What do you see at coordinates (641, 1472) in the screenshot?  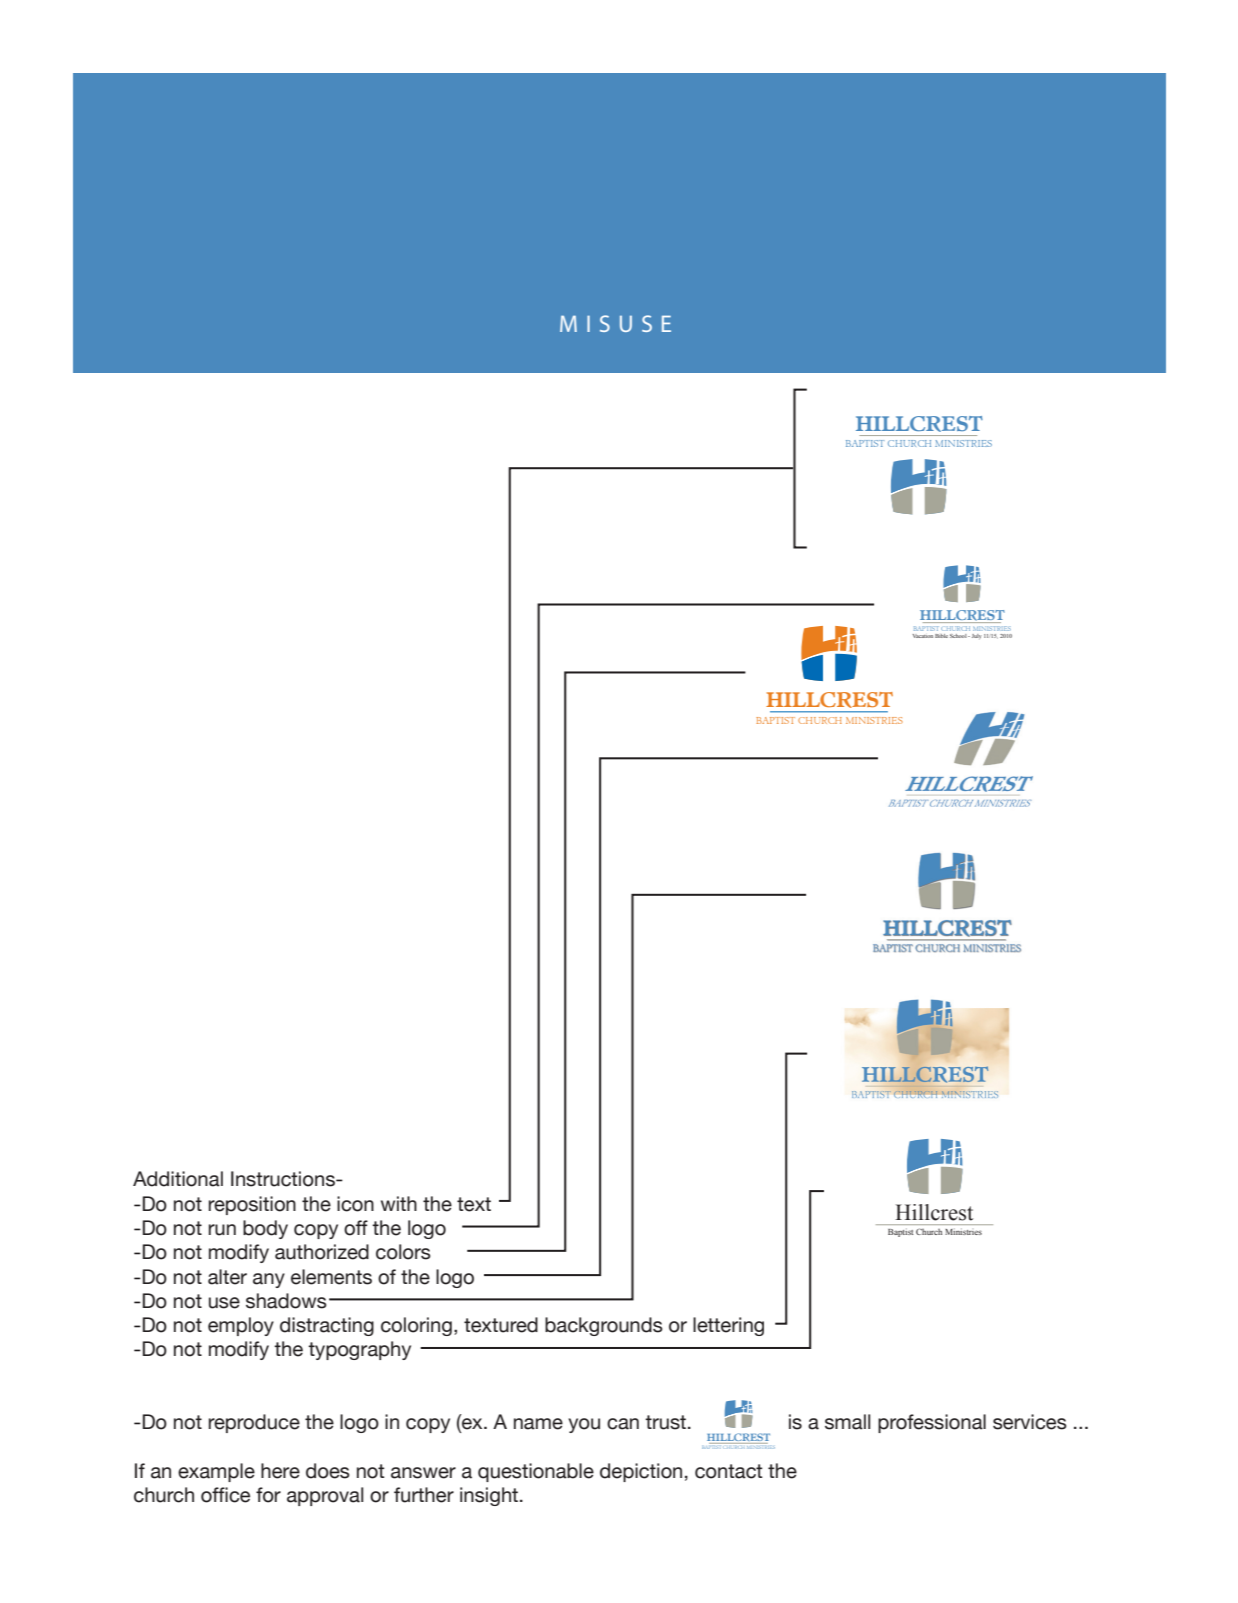 I see `depiction` at bounding box center [641, 1472].
